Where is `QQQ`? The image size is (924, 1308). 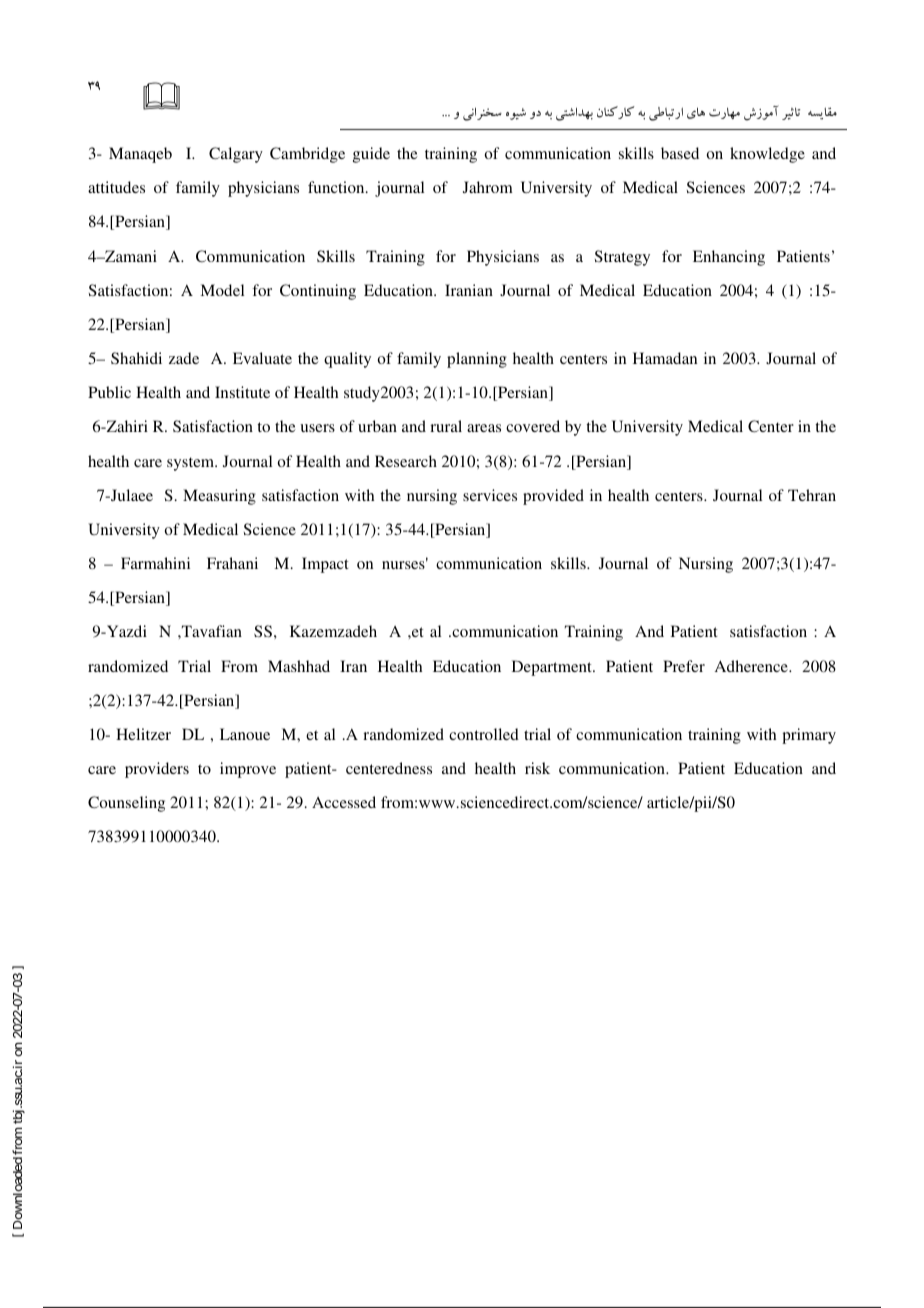
QQQ is located at coordinates (446, 115).
